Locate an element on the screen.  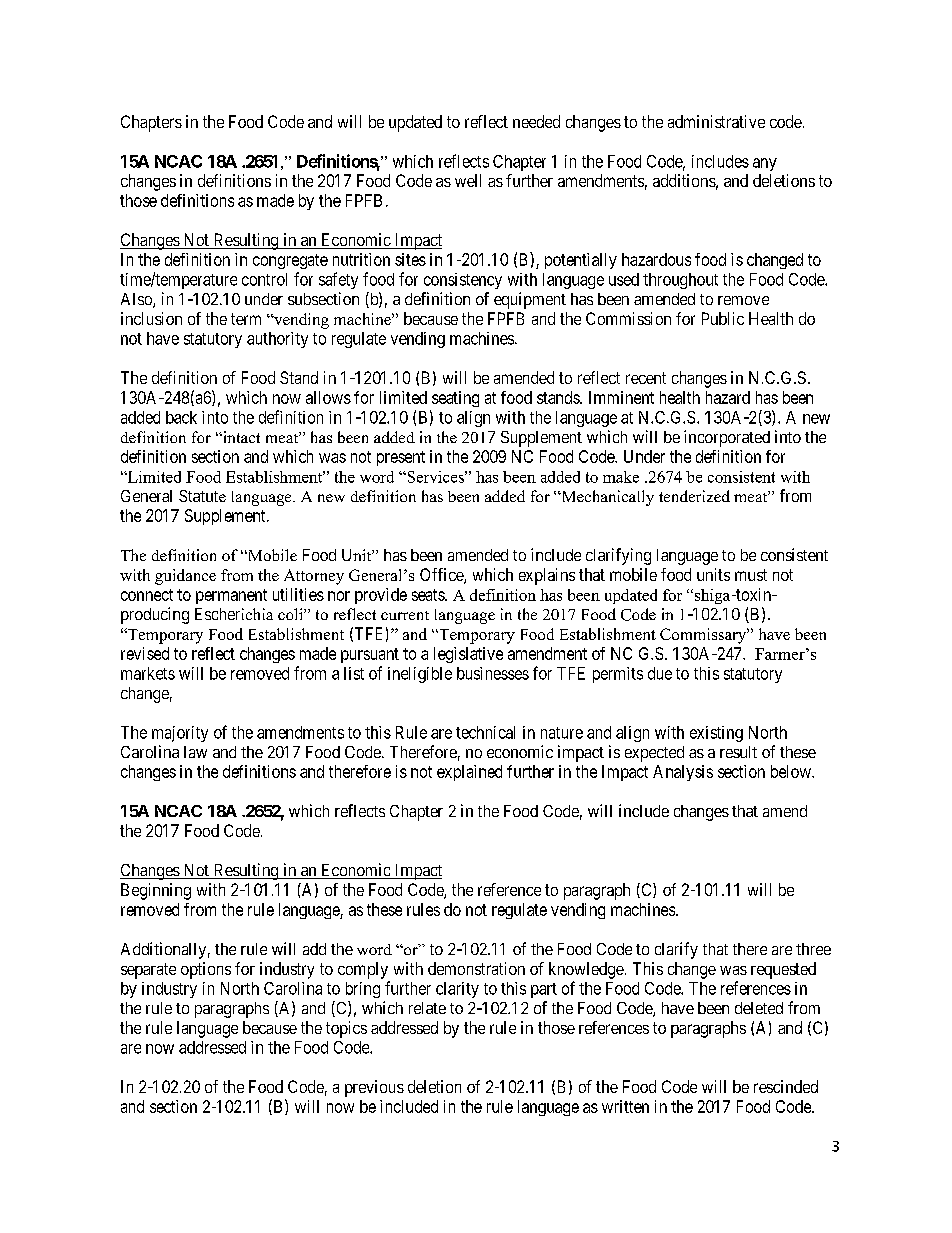
previous is located at coordinates (374, 1088).
